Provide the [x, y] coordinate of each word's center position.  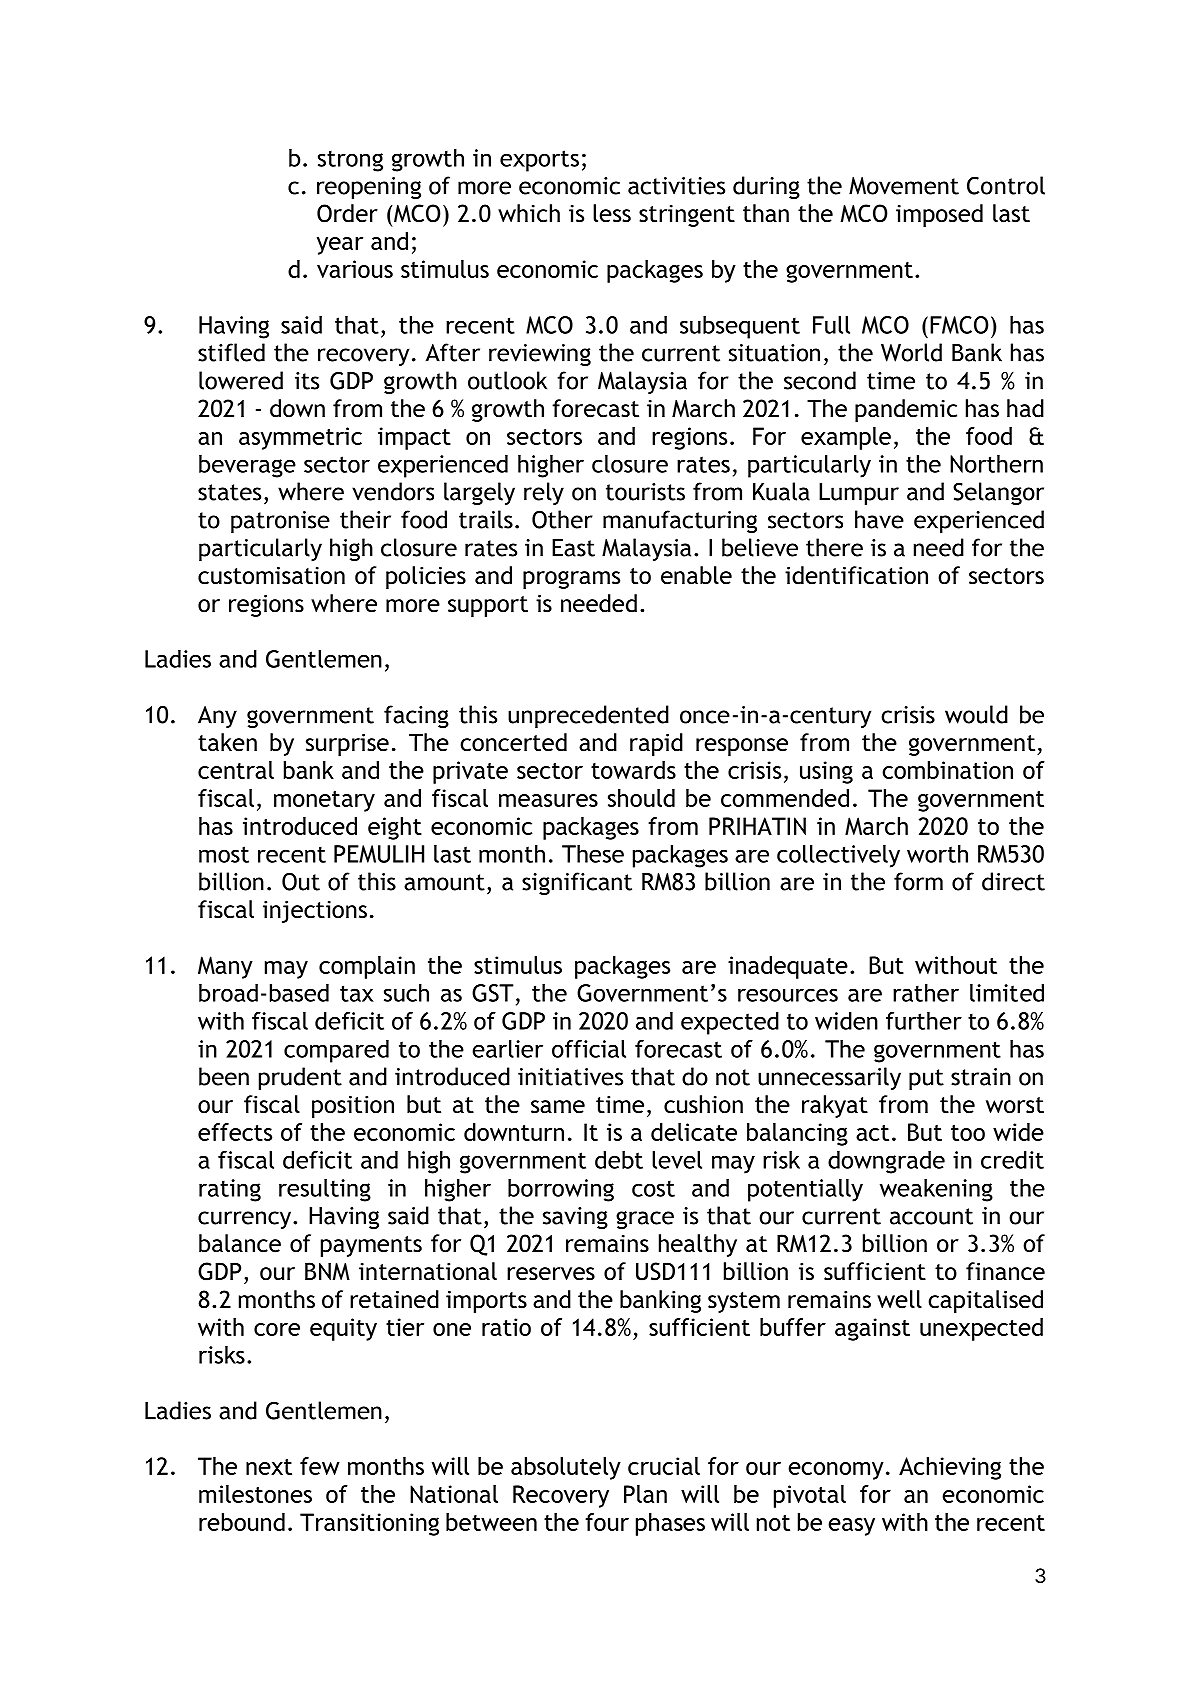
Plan [645, 1494]
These [593, 854]
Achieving [950, 1468]
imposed [939, 215]
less [612, 213]
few [320, 1466]
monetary [324, 801]
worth [937, 854]
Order [347, 213]
